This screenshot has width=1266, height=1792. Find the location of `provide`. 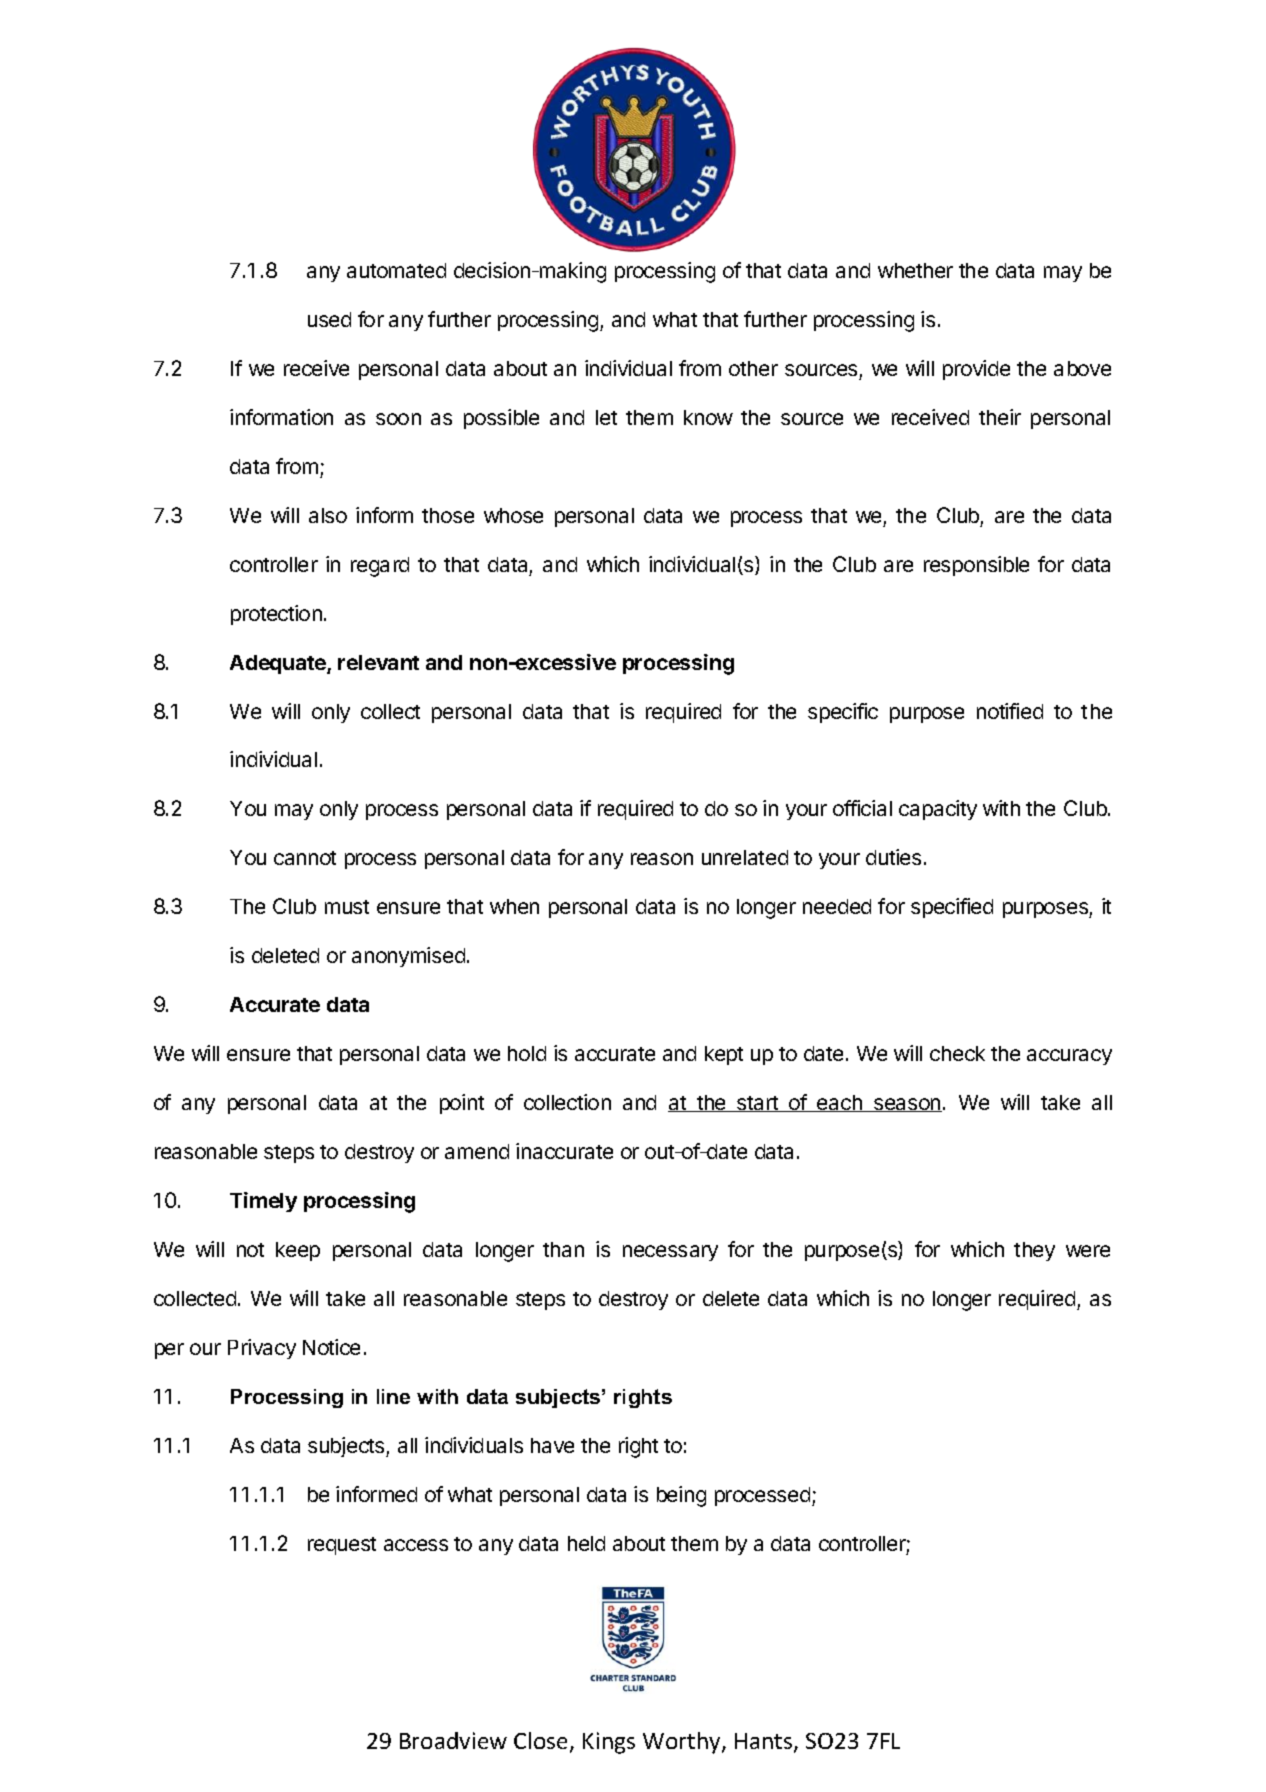

provide is located at coordinates (976, 370).
